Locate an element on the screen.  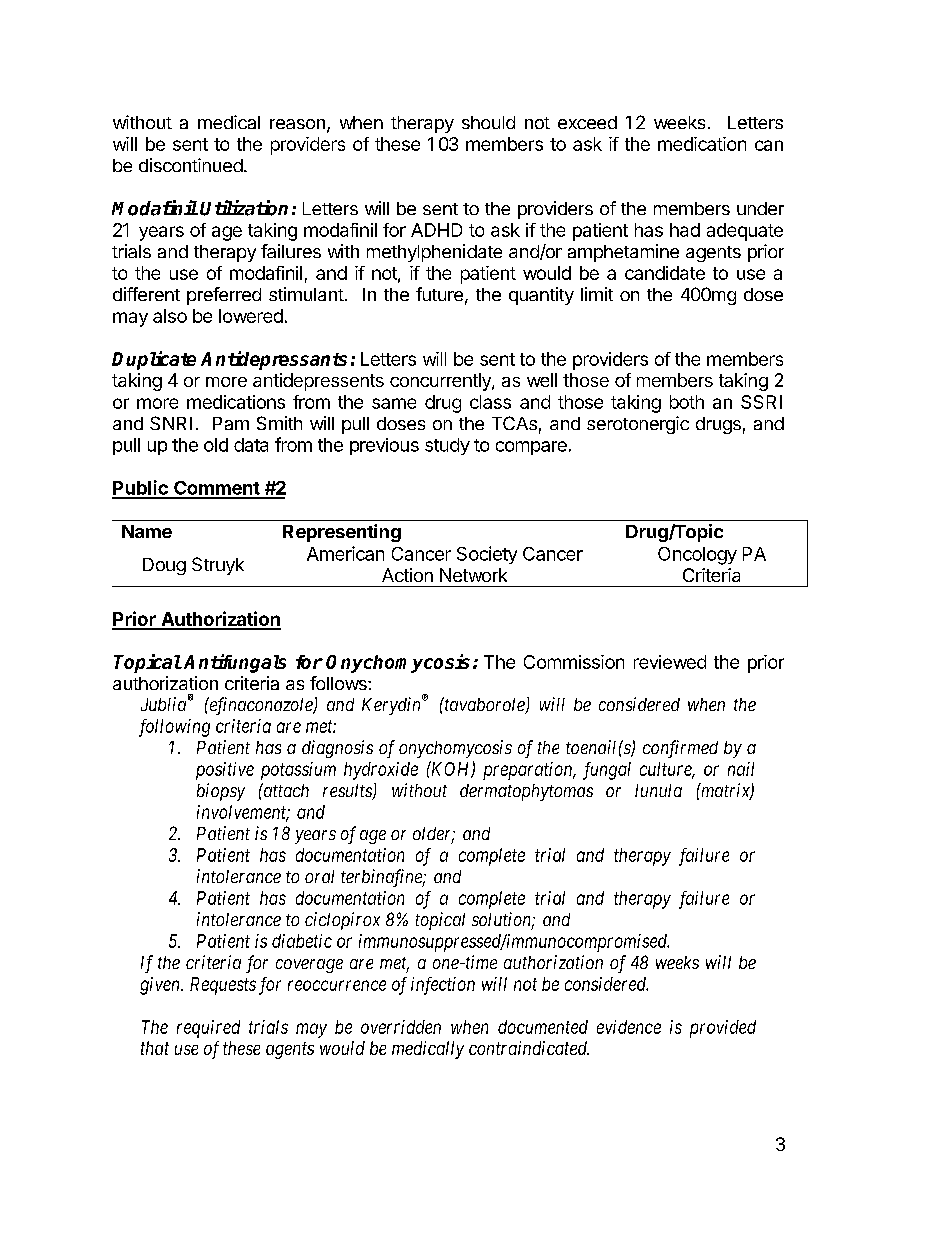
required is located at coordinates (208, 1029).
